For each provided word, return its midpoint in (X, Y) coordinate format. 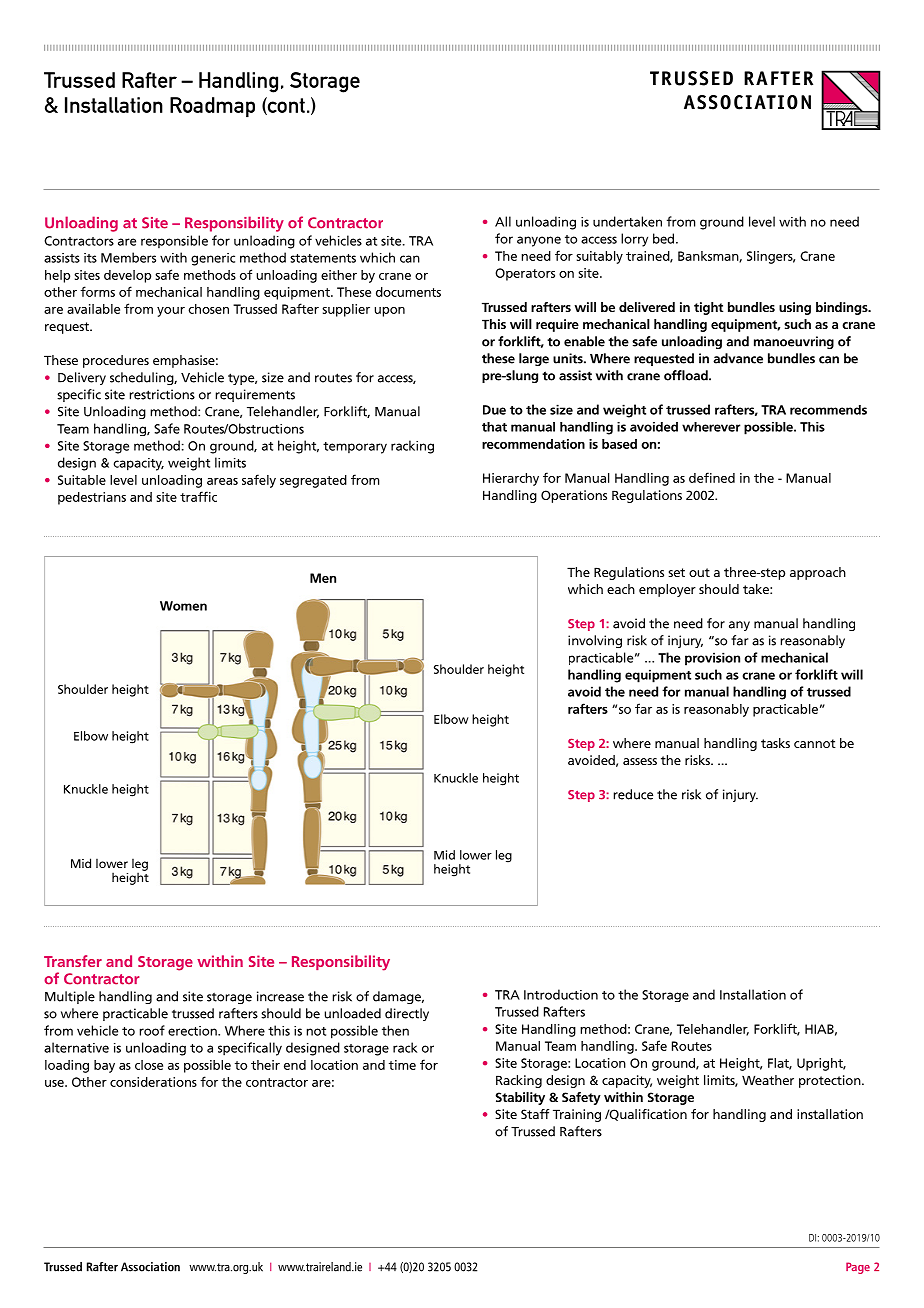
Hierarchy (511, 479)
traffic (198, 496)
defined (712, 477)
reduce (633, 794)
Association (150, 1267)
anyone (539, 241)
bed (665, 238)
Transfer (73, 961)
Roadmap (212, 107)
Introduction (561, 994)
